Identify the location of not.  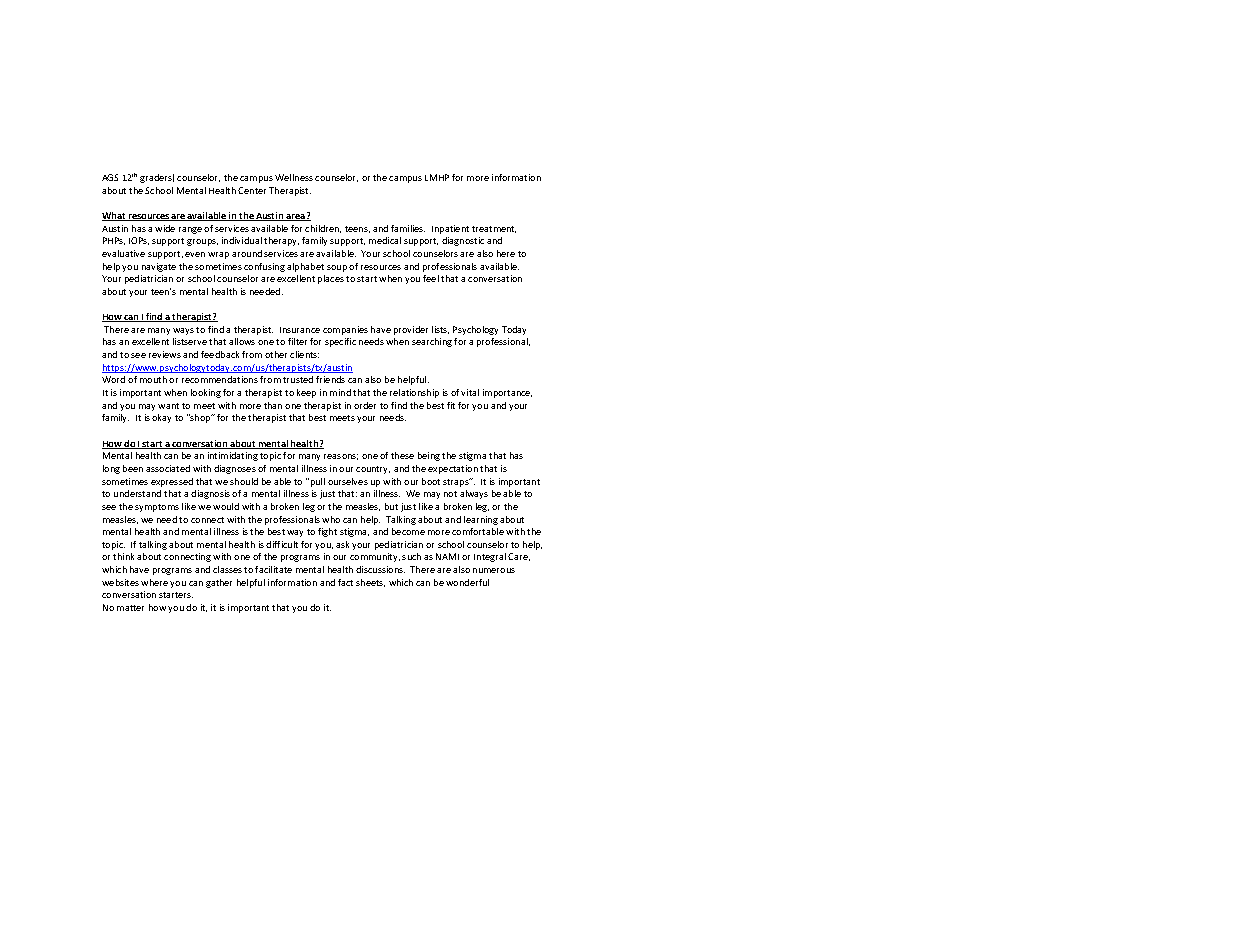
(450, 494).
